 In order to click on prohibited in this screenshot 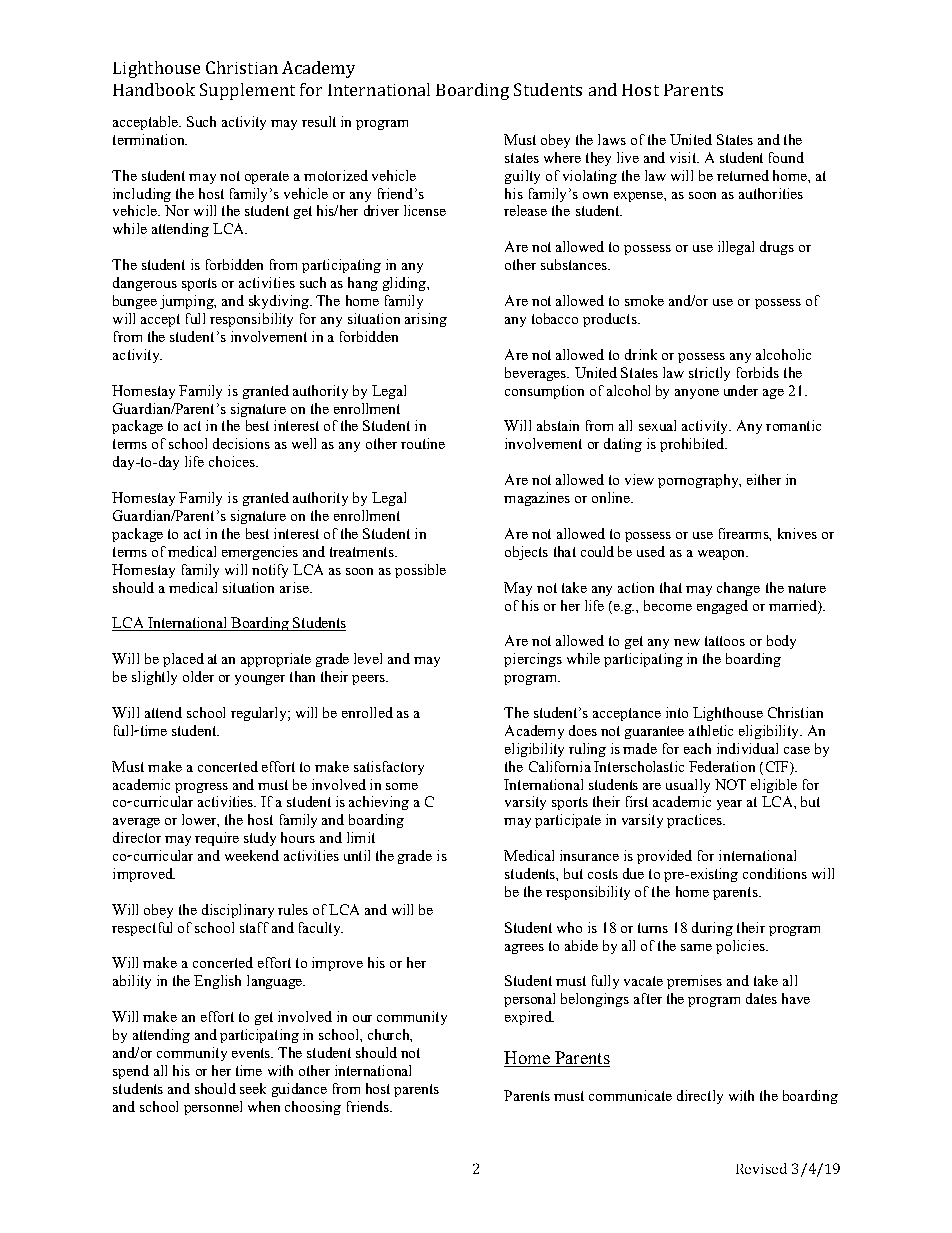, I will do `click(693, 445)`.
